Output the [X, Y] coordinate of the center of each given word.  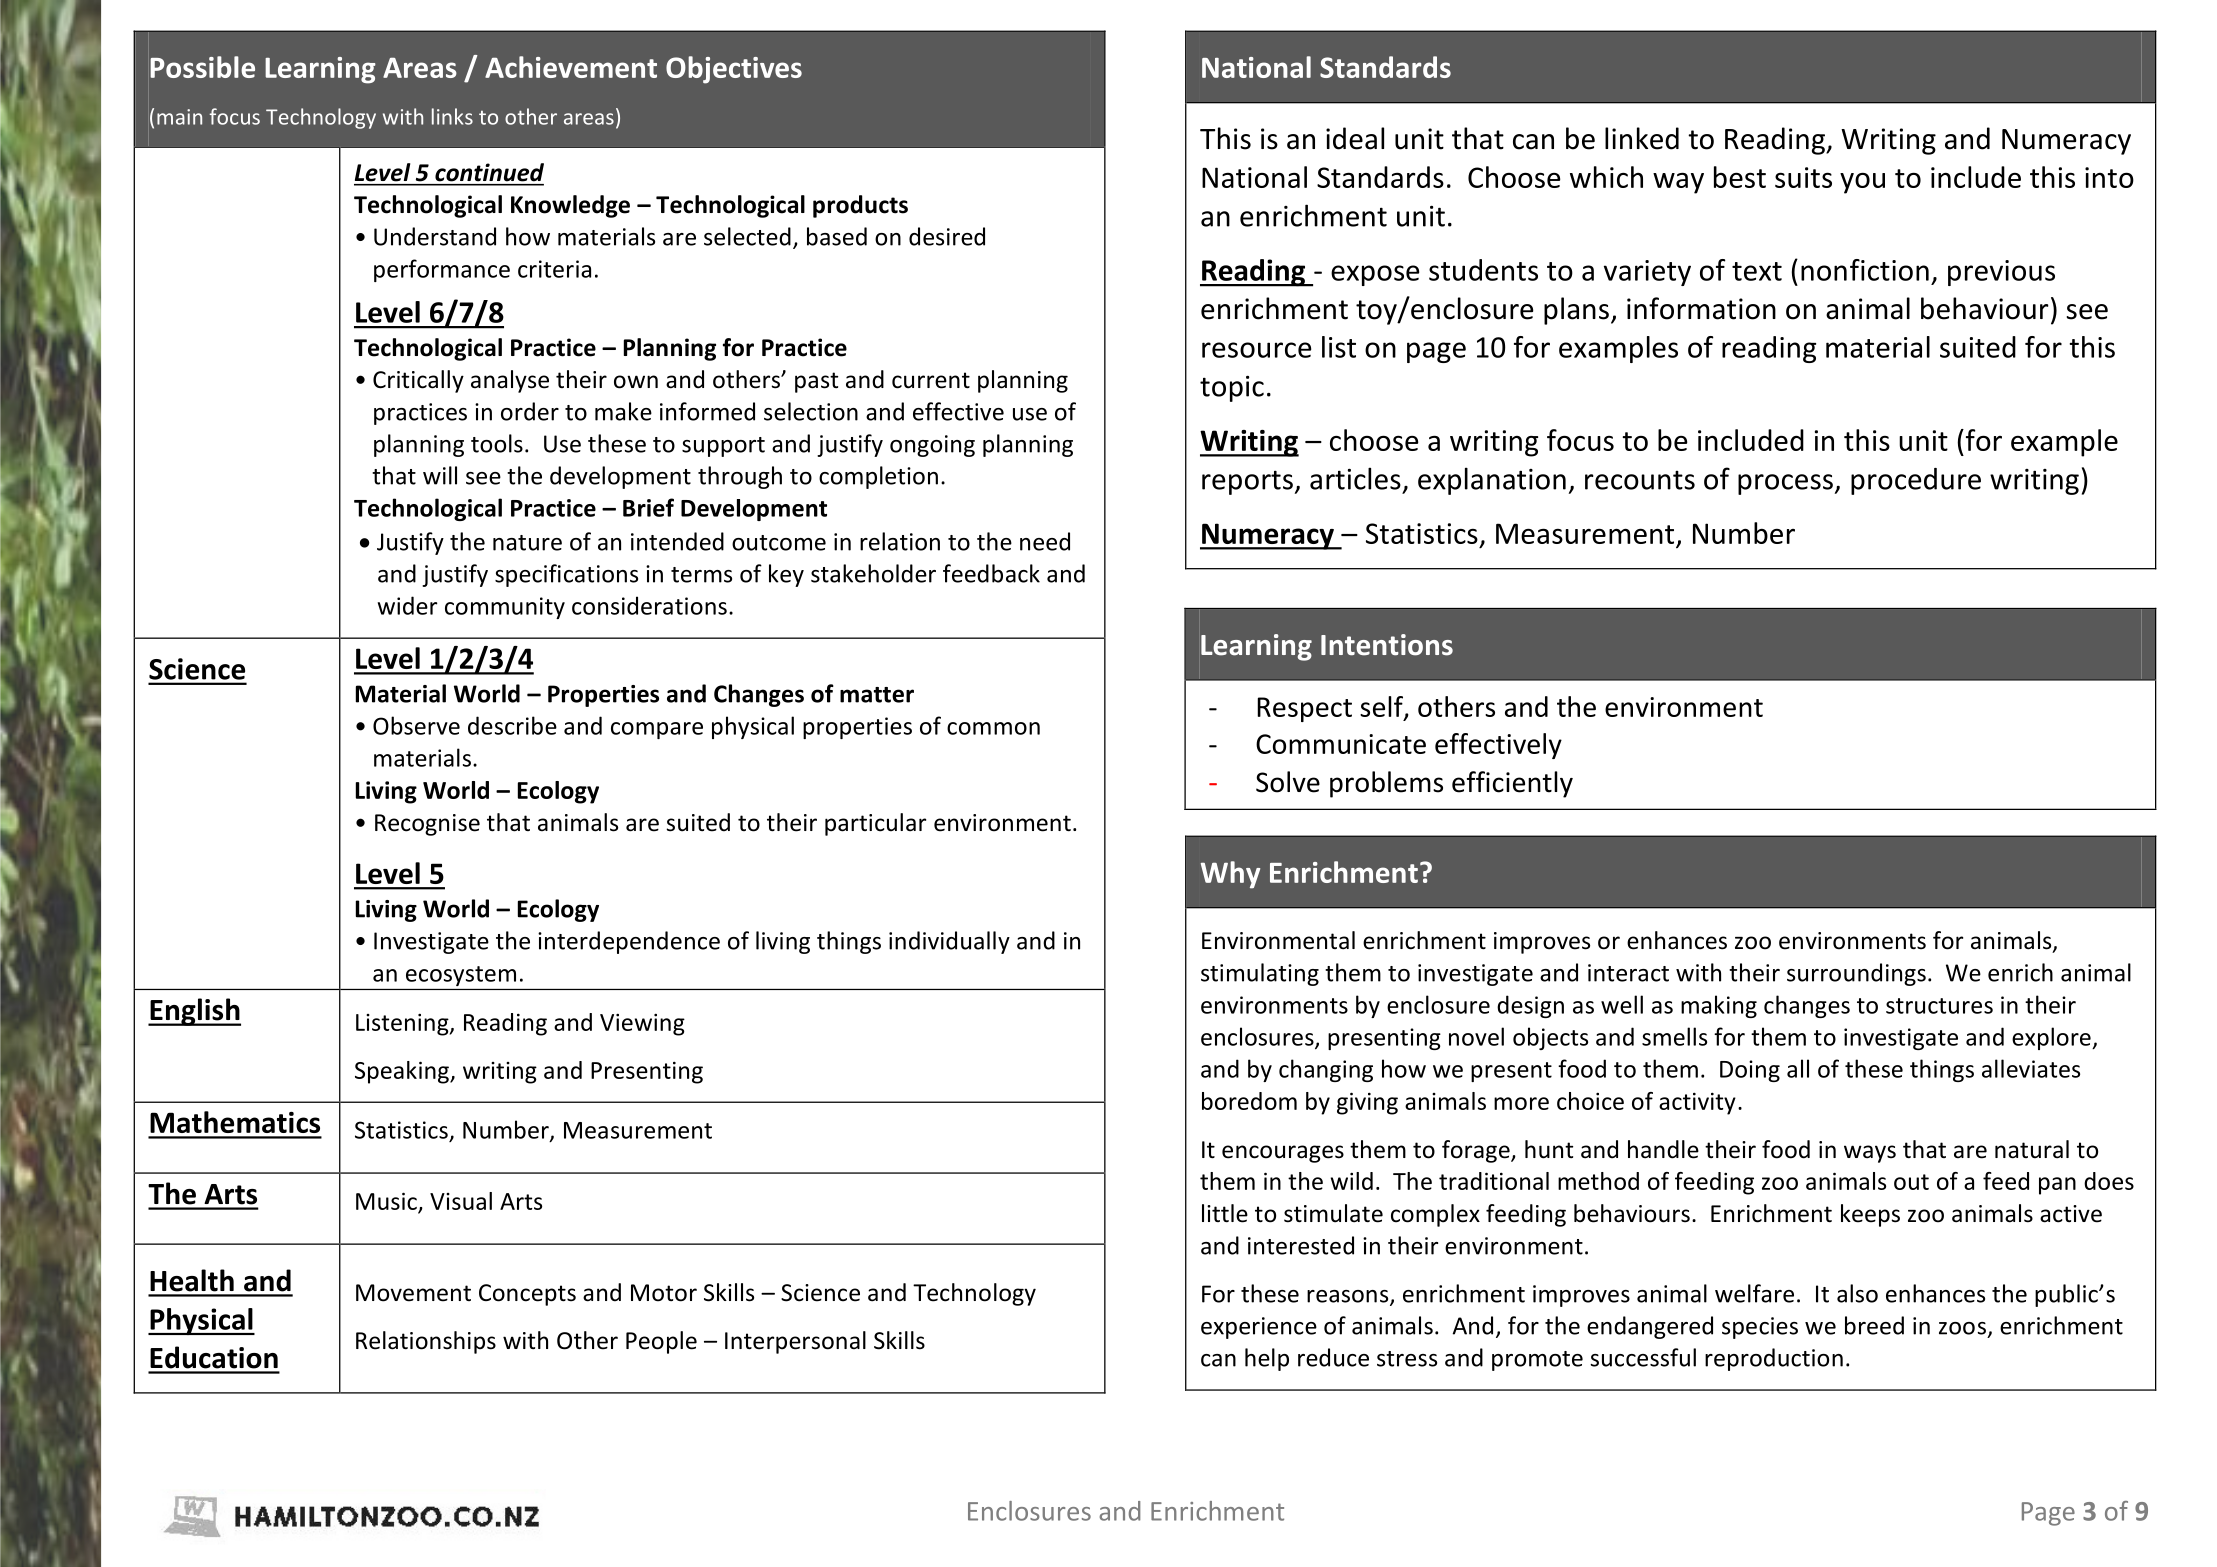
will [440, 475]
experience [1259, 1328]
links [452, 116]
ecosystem [461, 976]
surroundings [1856, 974]
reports [1247, 482]
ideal [1355, 138]
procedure [1916, 481]
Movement [413, 1293]
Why [1230, 875]
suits [1803, 177]
